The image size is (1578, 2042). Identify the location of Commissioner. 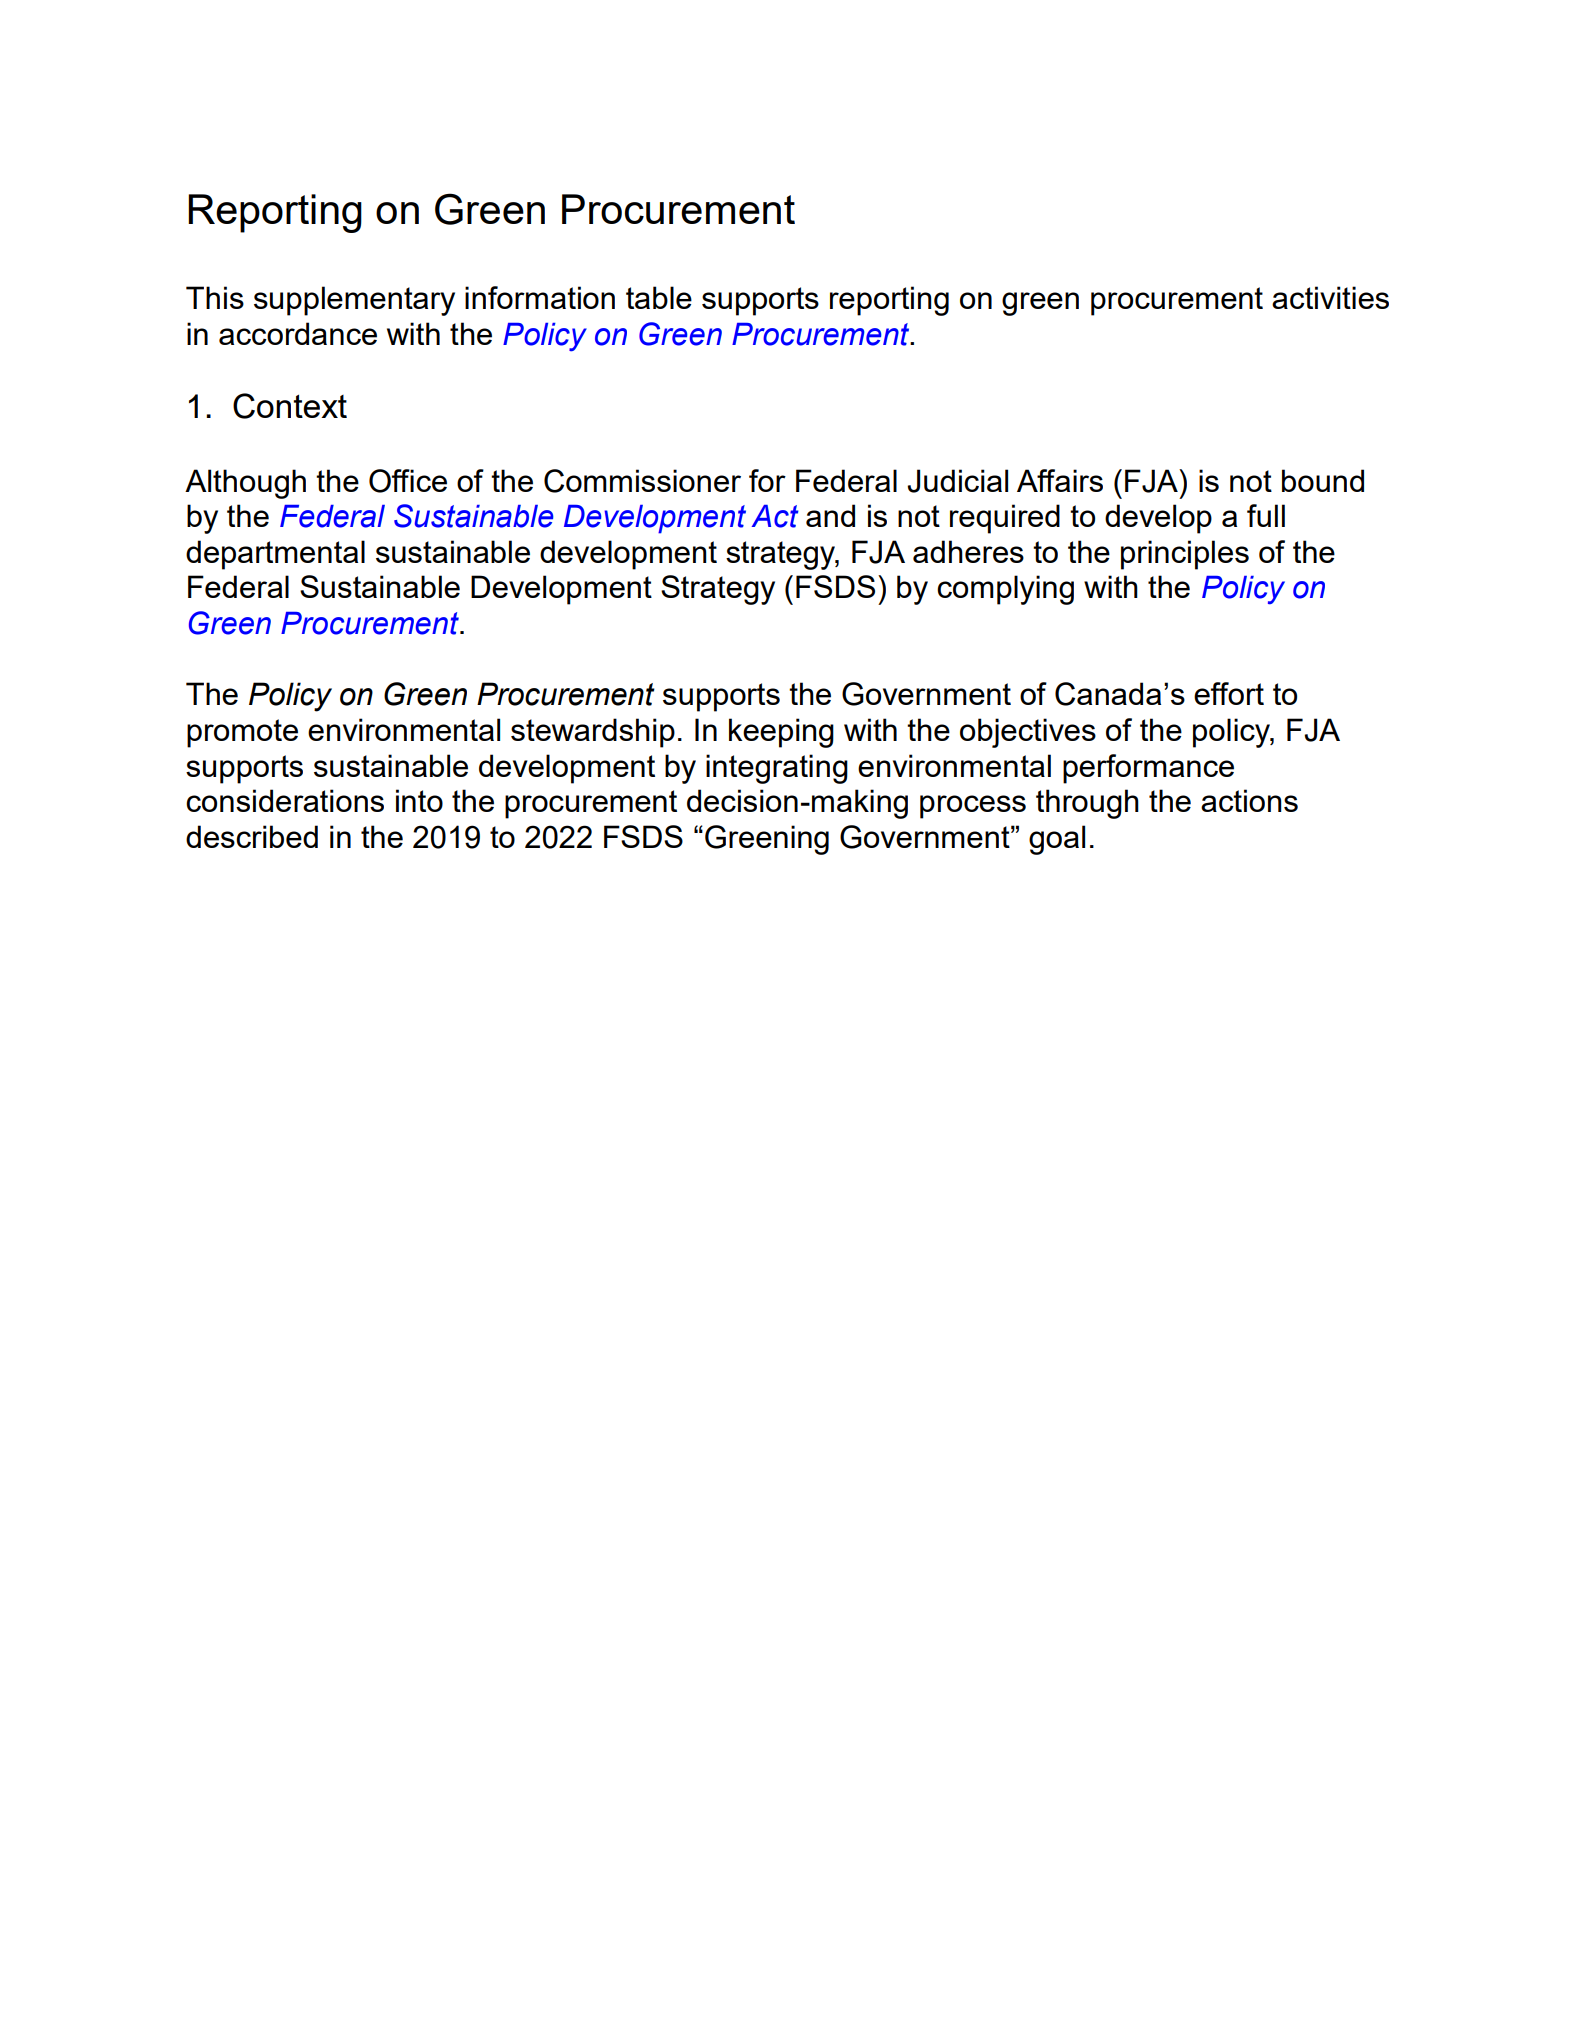
(642, 481).
